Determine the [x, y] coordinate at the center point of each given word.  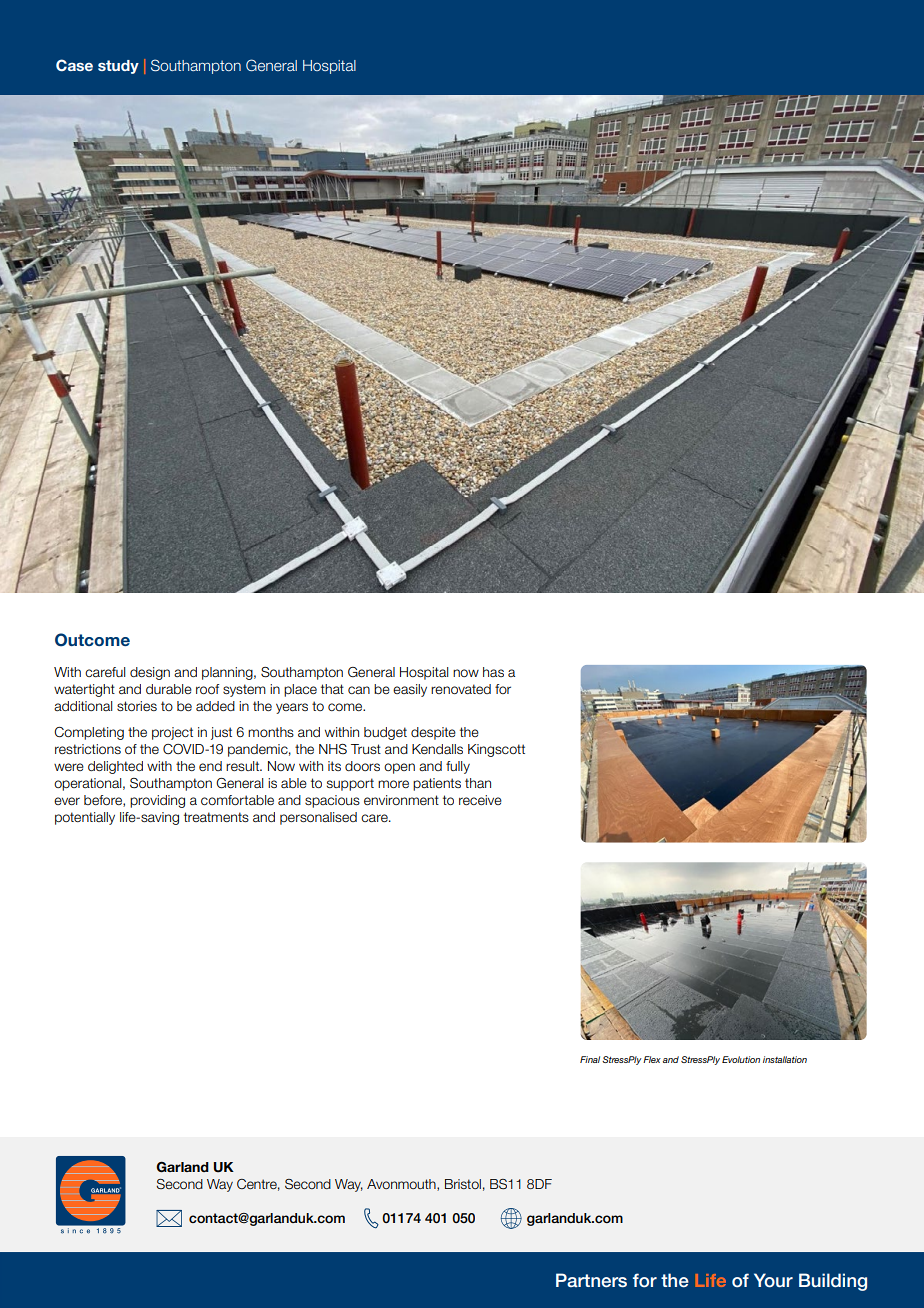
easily [410, 690]
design [150, 673]
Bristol [463, 1184]
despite [433, 733]
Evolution [741, 1059]
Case [74, 65]
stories [137, 706]
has [493, 672]
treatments [216, 817]
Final [590, 1059]
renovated [461, 689]
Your [773, 1280]
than [478, 783]
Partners [591, 1280]
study [118, 67]
